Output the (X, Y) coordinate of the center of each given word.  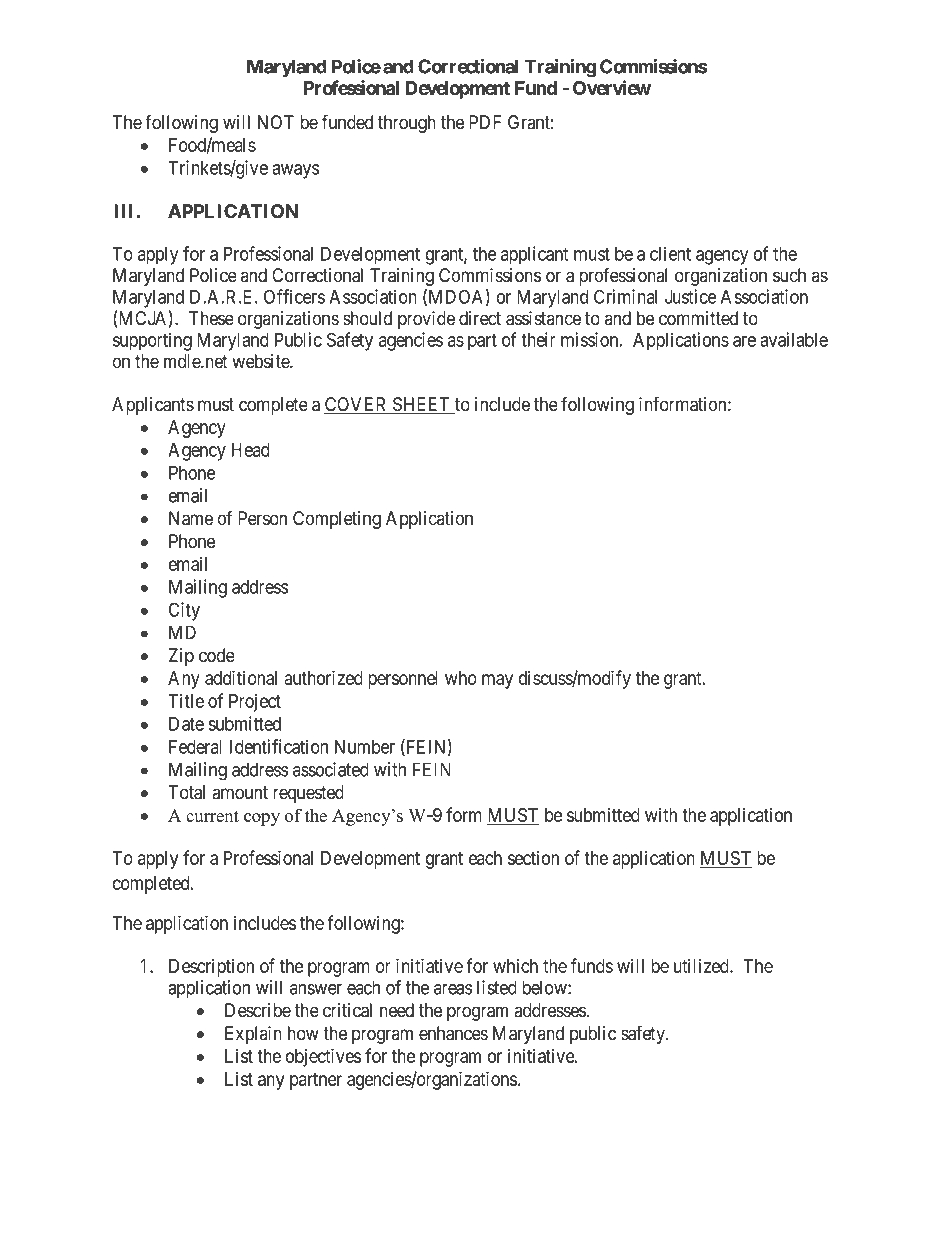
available (794, 339)
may (497, 681)
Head (251, 450)
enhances (453, 1033)
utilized (702, 966)
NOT (276, 122)
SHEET (422, 405)
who (461, 678)
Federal (195, 747)
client (670, 253)
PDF (485, 122)
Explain (253, 1035)
